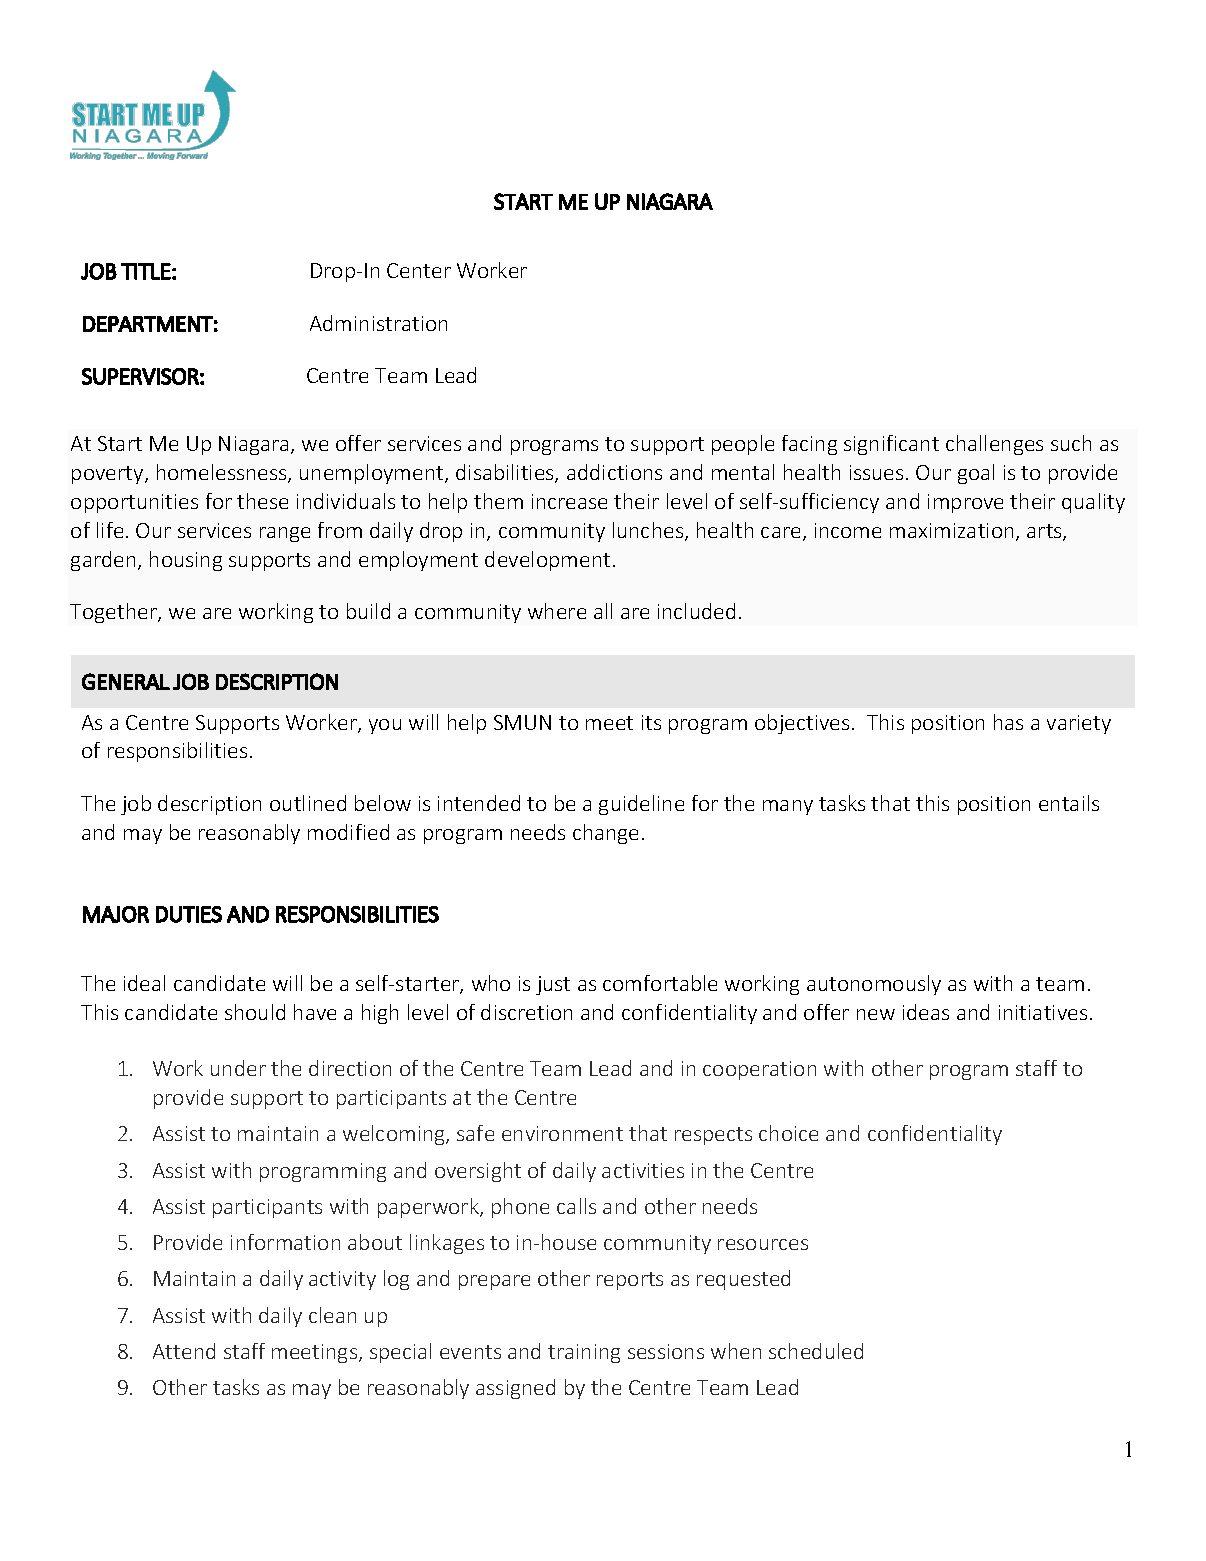 The height and width of the screenshot is (1561, 1206). I want to click on challenges, so click(994, 445).
